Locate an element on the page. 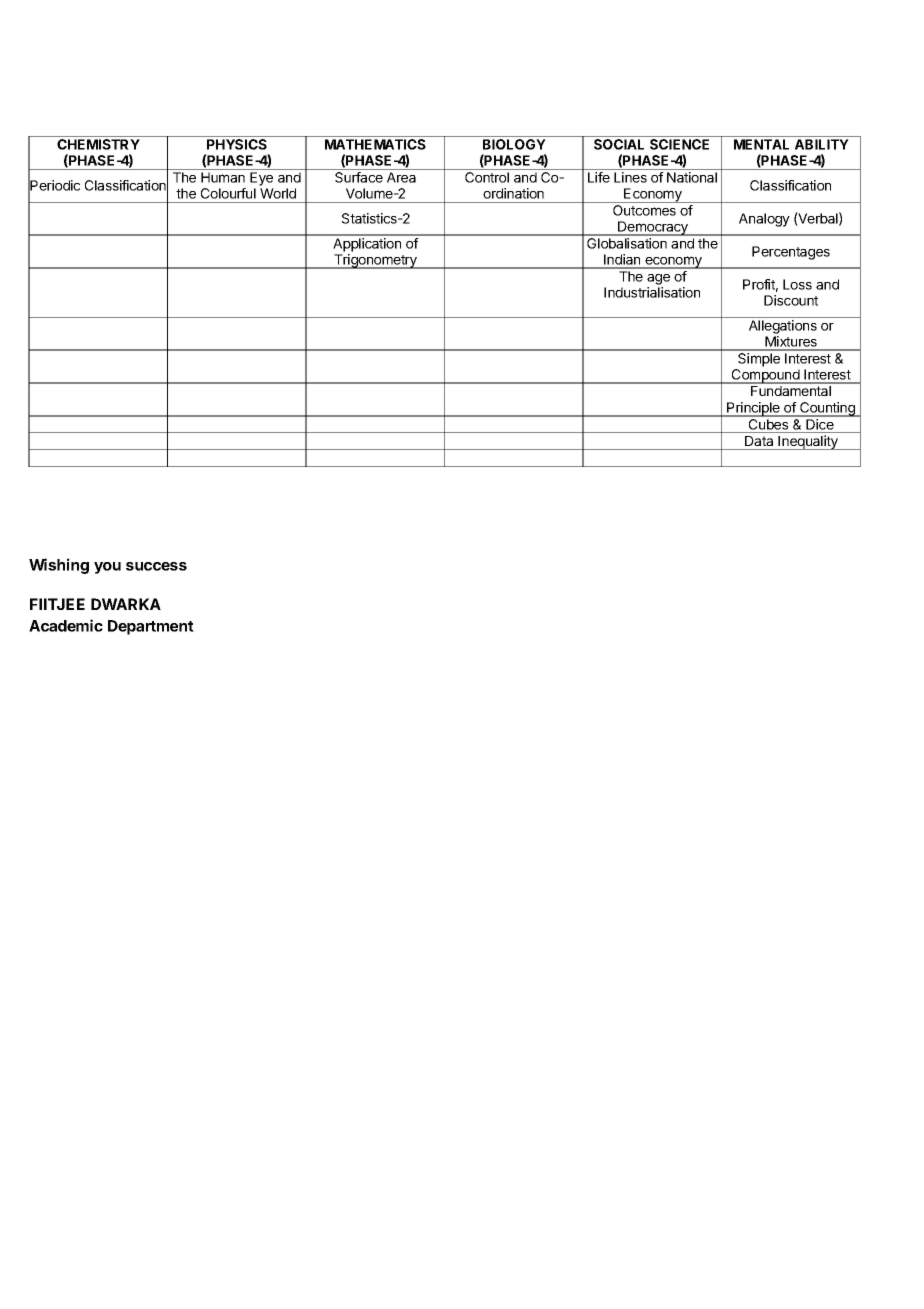  you is located at coordinates (107, 568).
